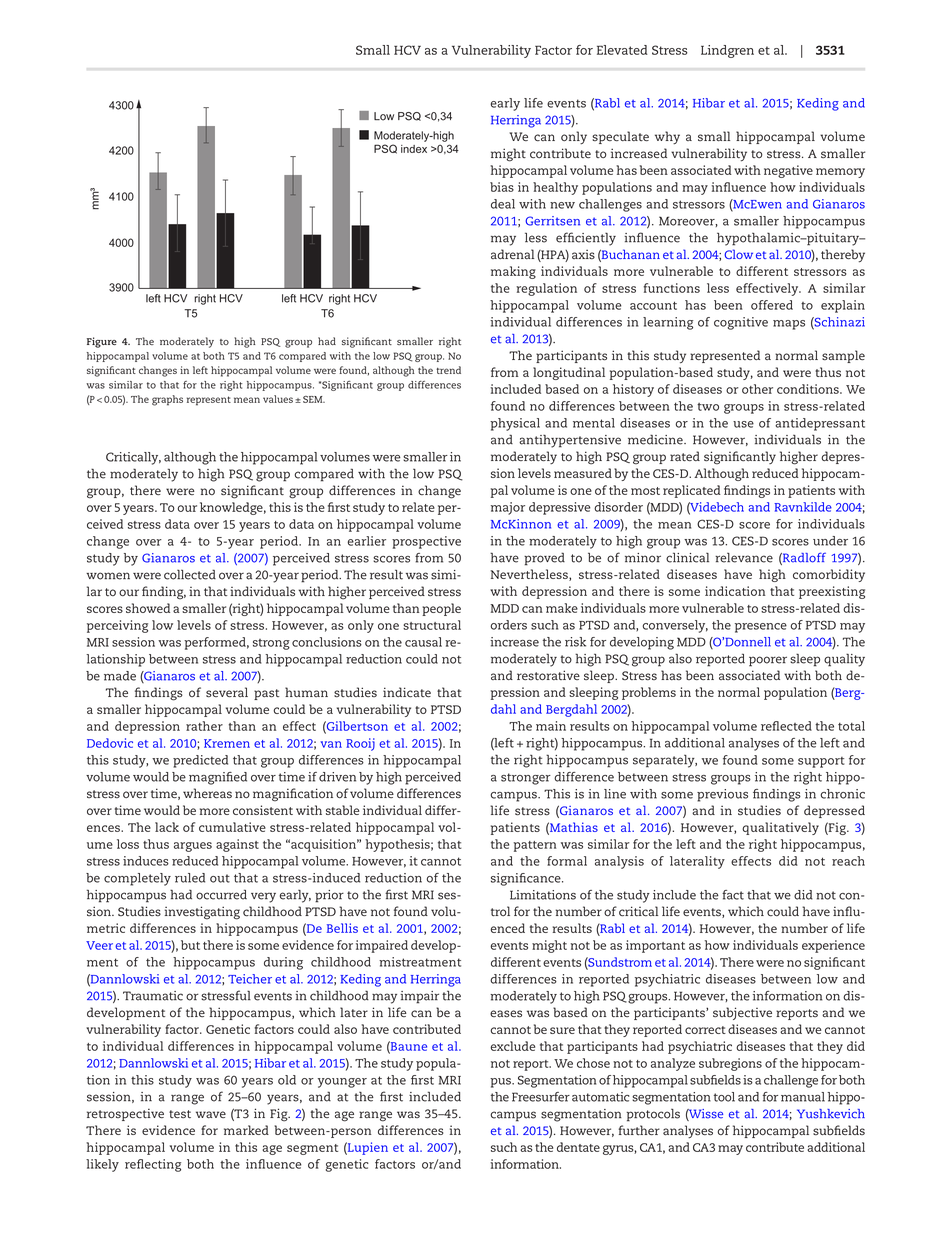  Describe the element at coordinates (414, 149) in the screenshot. I see `index` at that location.
